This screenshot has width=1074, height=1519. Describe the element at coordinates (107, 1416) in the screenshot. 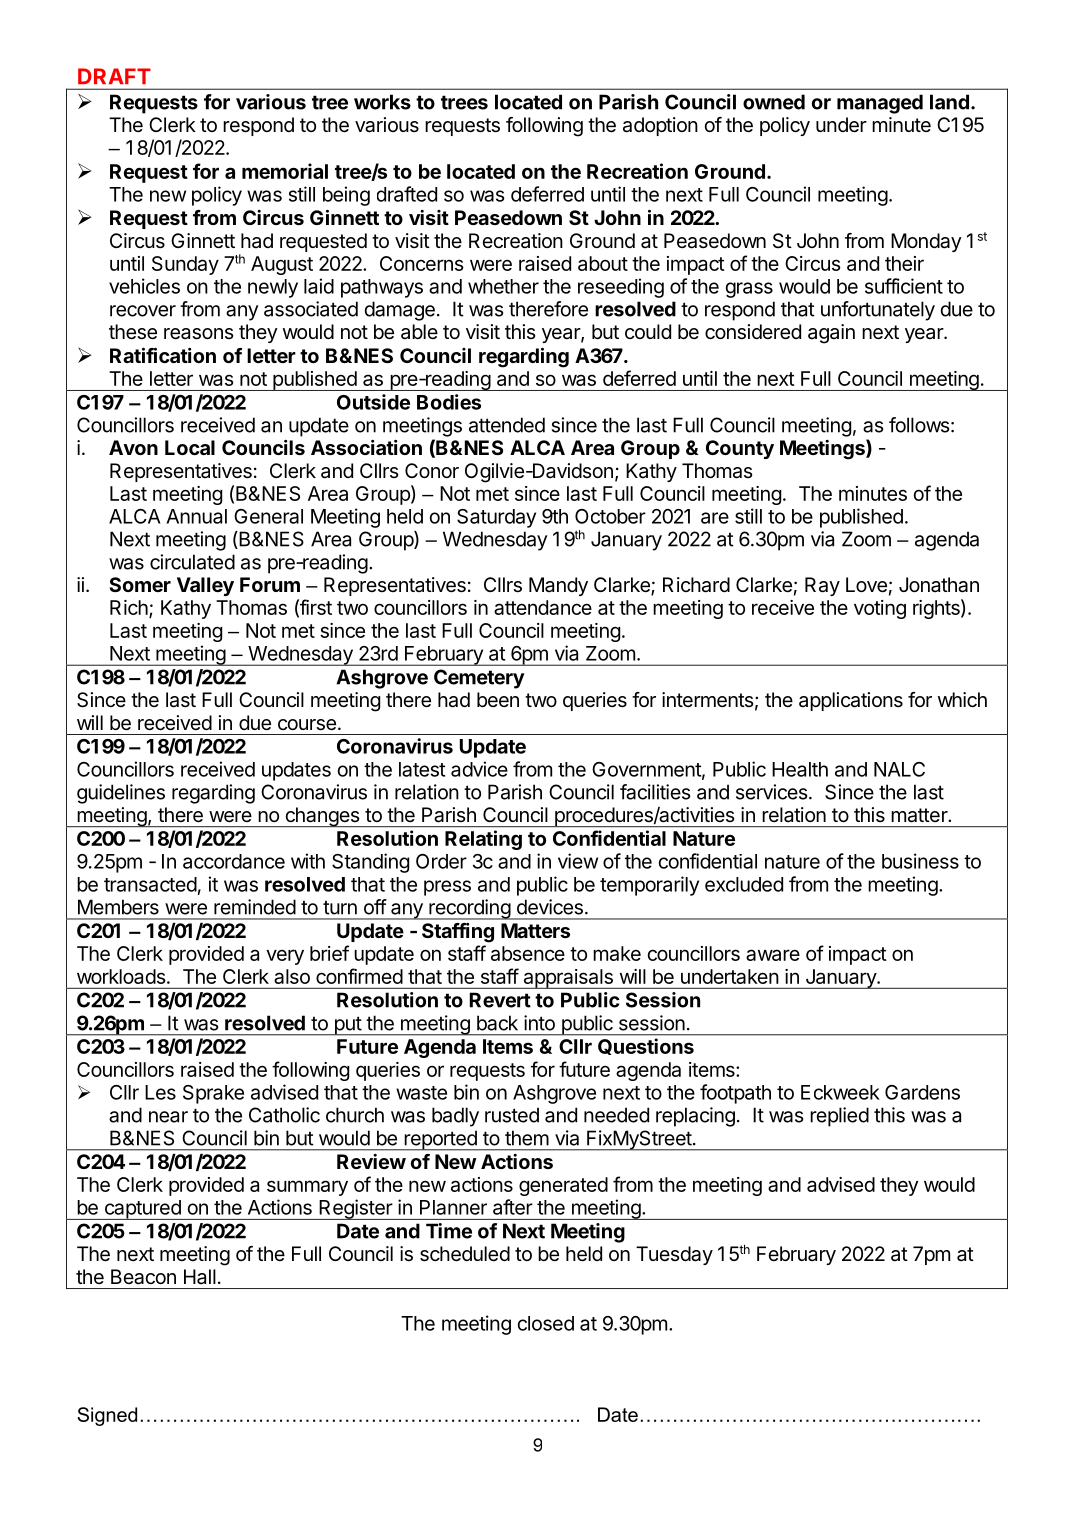

I see `Signed` at that location.
